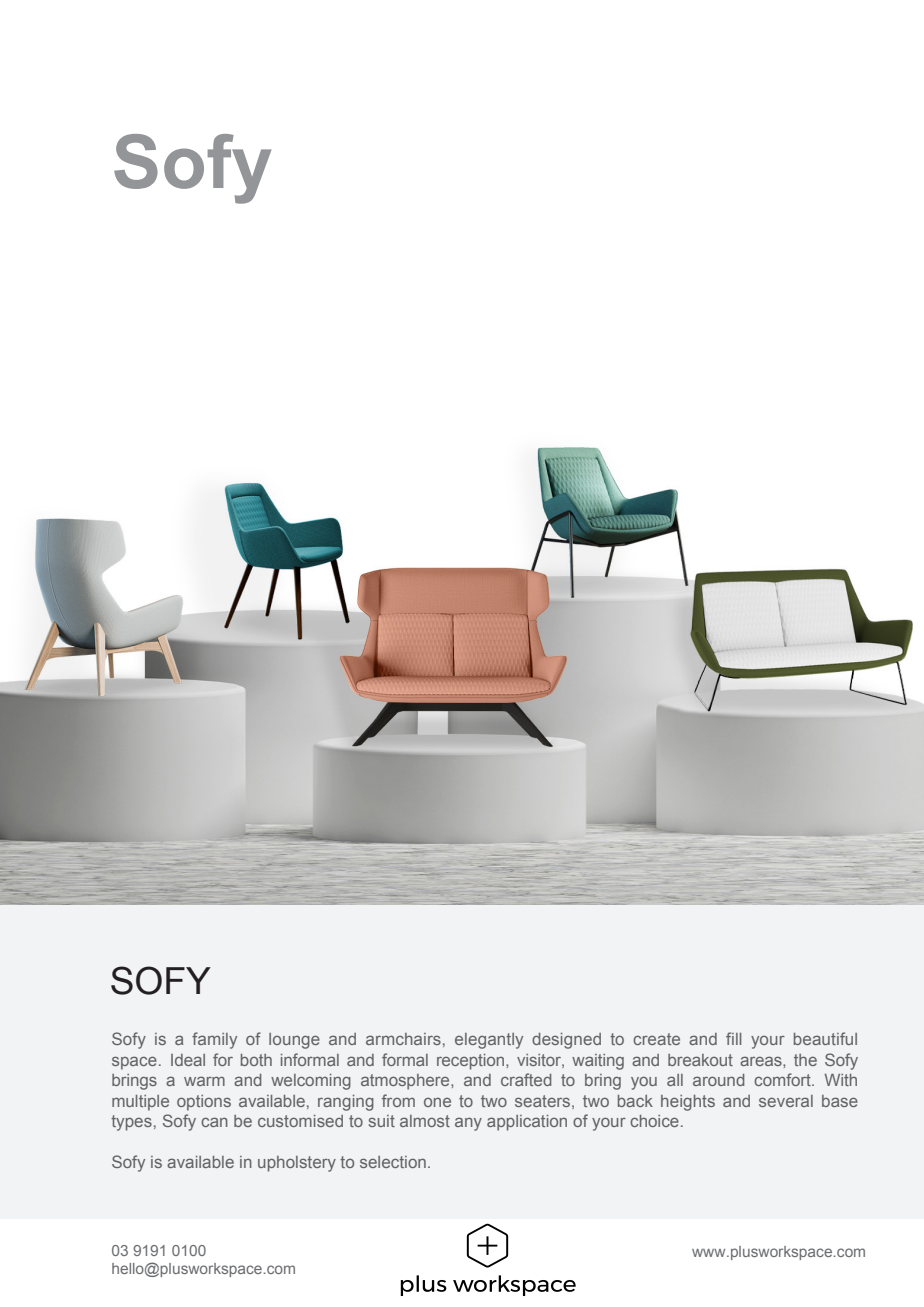 The width and height of the screenshot is (924, 1307). Describe the element at coordinates (654, 1121) in the screenshot. I see `choice` at that location.
